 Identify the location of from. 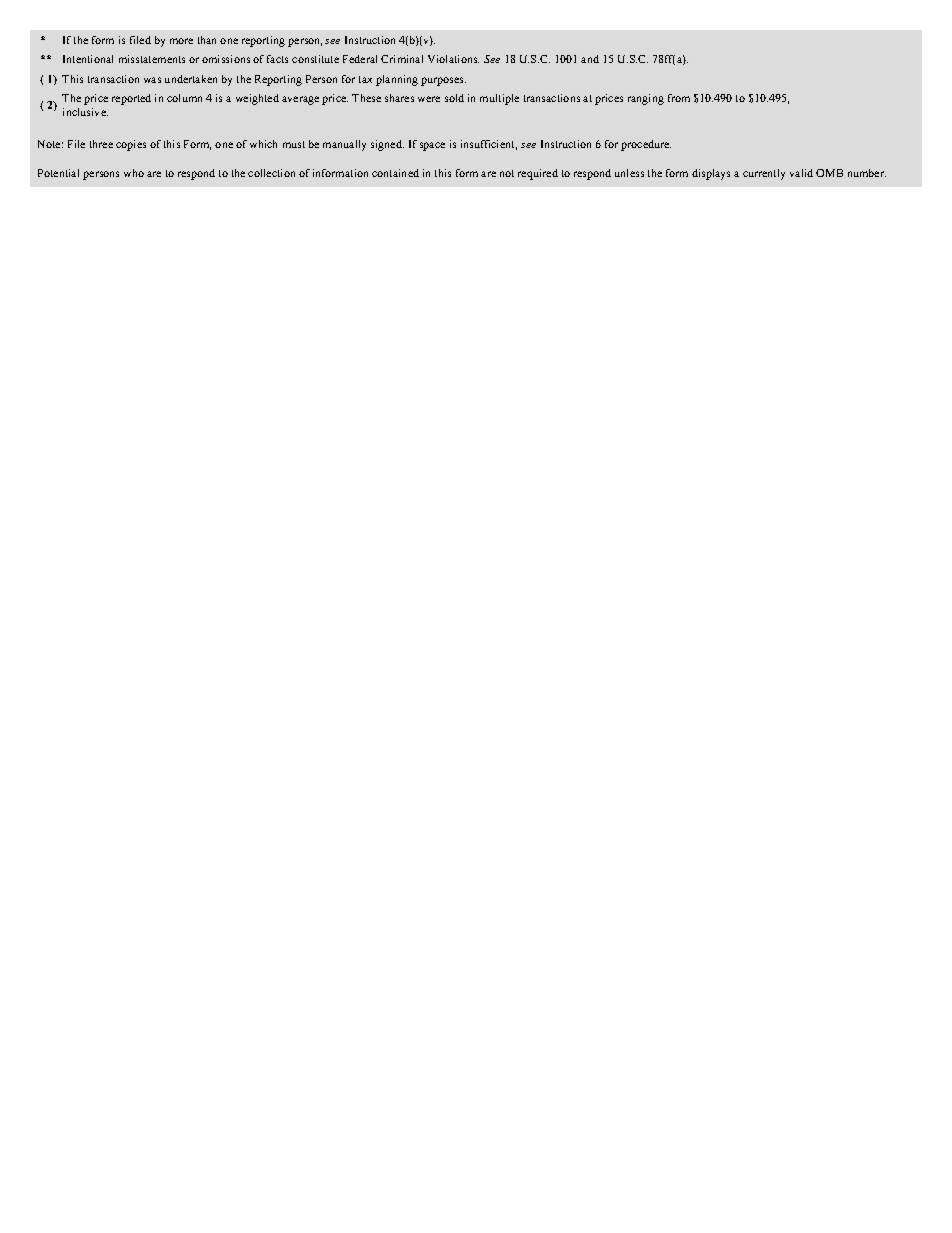
(679, 98).
